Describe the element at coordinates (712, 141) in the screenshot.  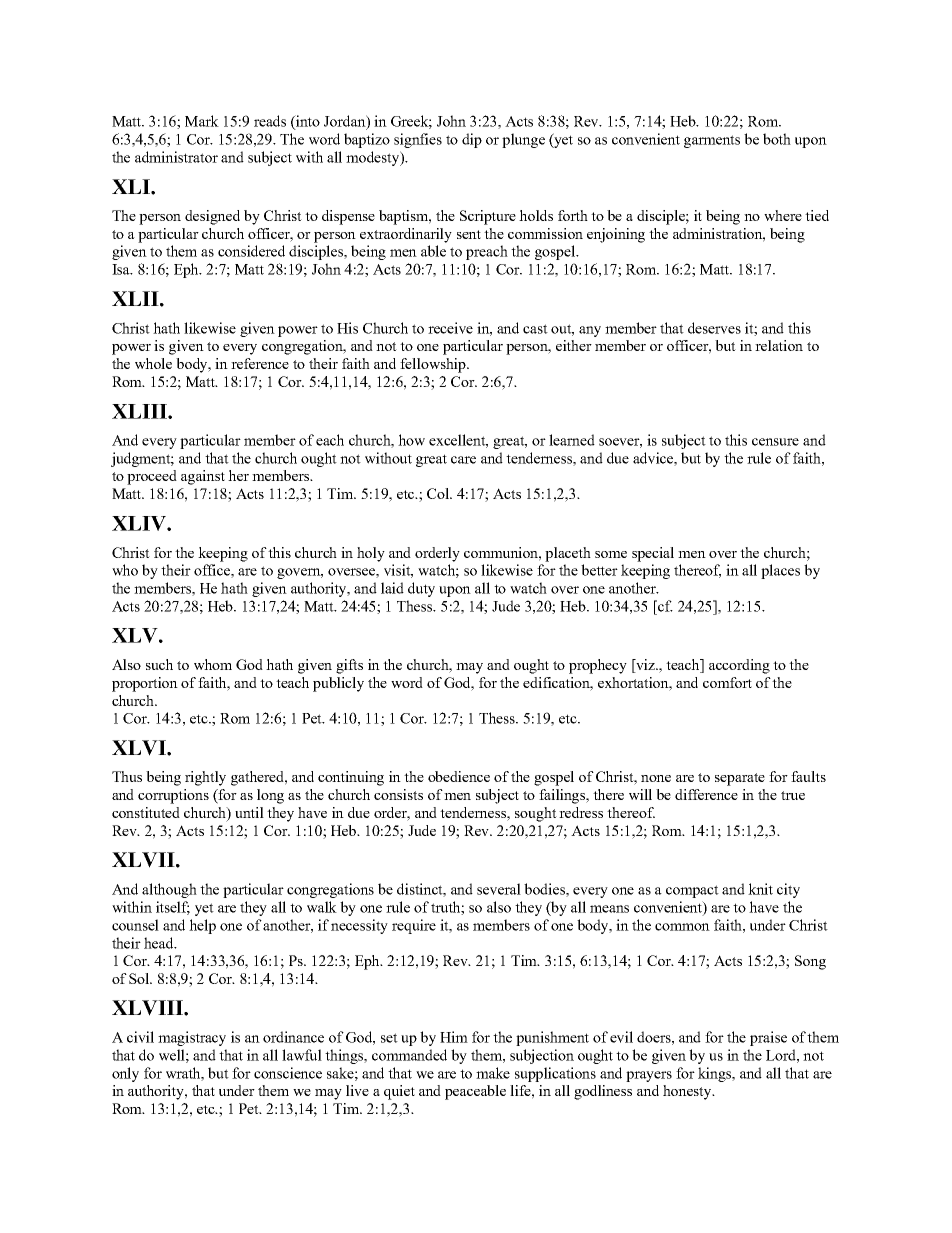
I see `garments` at that location.
